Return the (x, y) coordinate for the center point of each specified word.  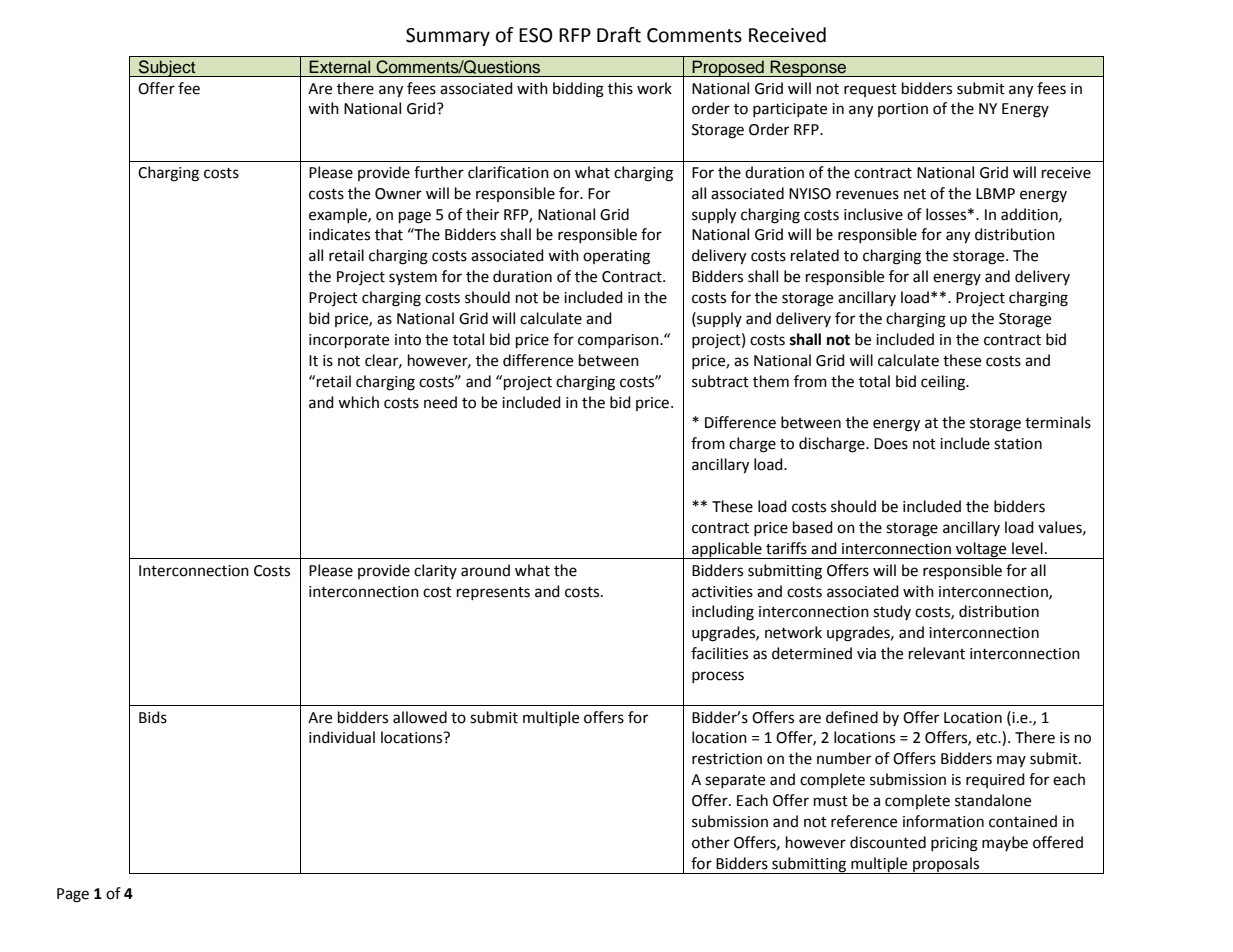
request (870, 90)
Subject (167, 68)
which (358, 402)
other (711, 842)
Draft (619, 35)
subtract (720, 381)
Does (891, 444)
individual (342, 737)
